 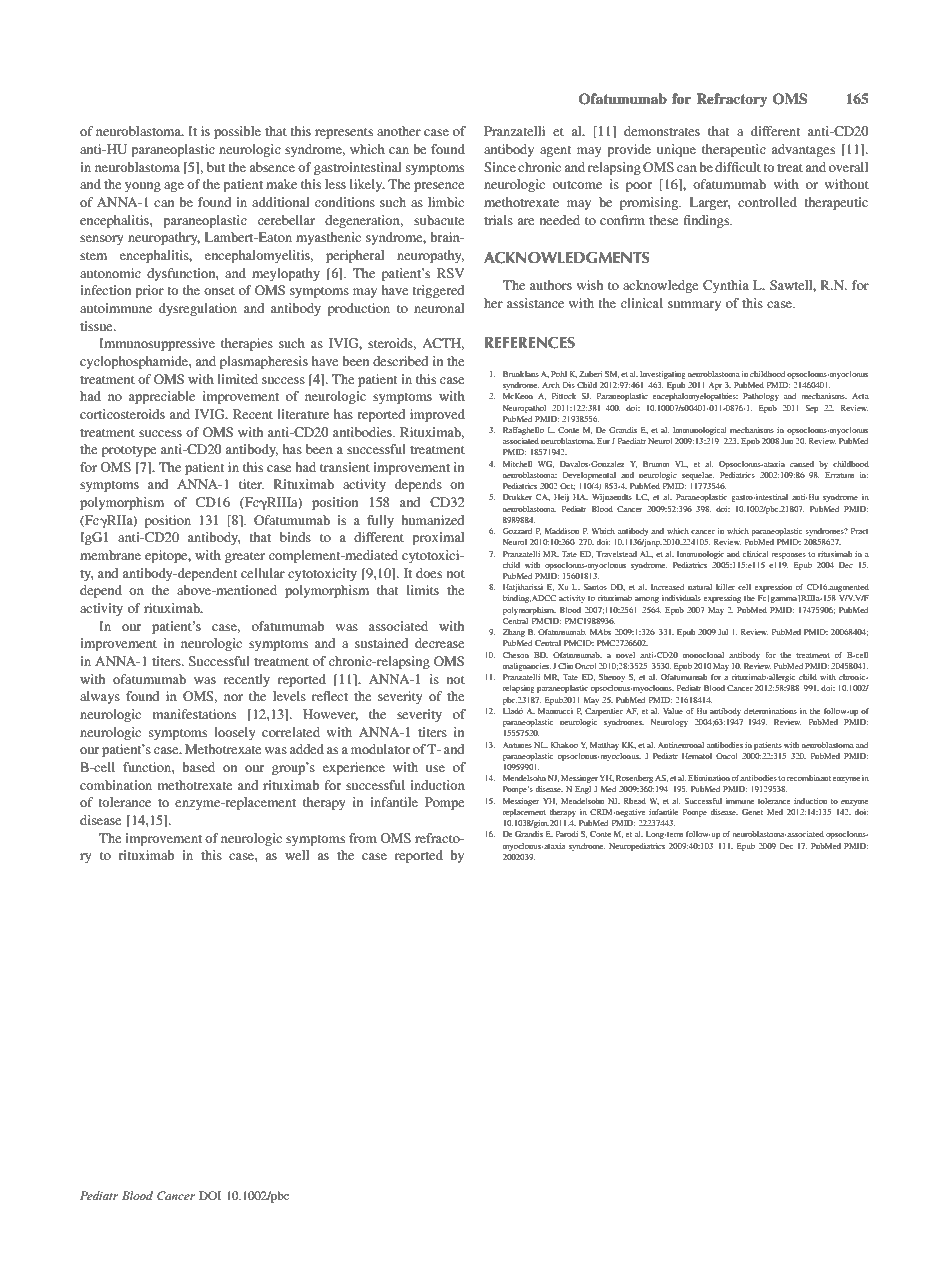 What do you see at coordinates (216, 167) in the image?
I see `but` at bounding box center [216, 167].
